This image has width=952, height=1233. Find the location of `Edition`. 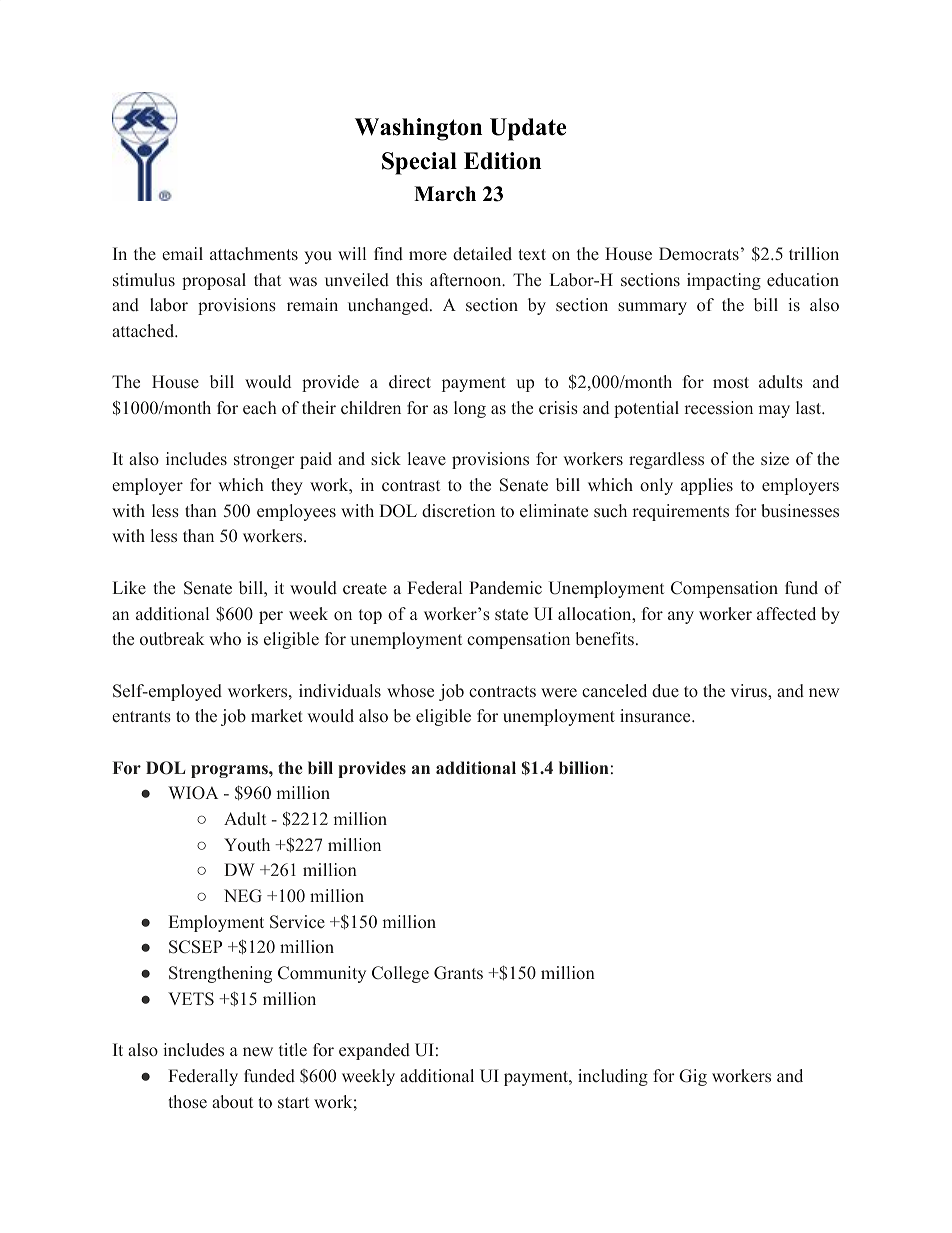

Edition is located at coordinates (502, 161).
